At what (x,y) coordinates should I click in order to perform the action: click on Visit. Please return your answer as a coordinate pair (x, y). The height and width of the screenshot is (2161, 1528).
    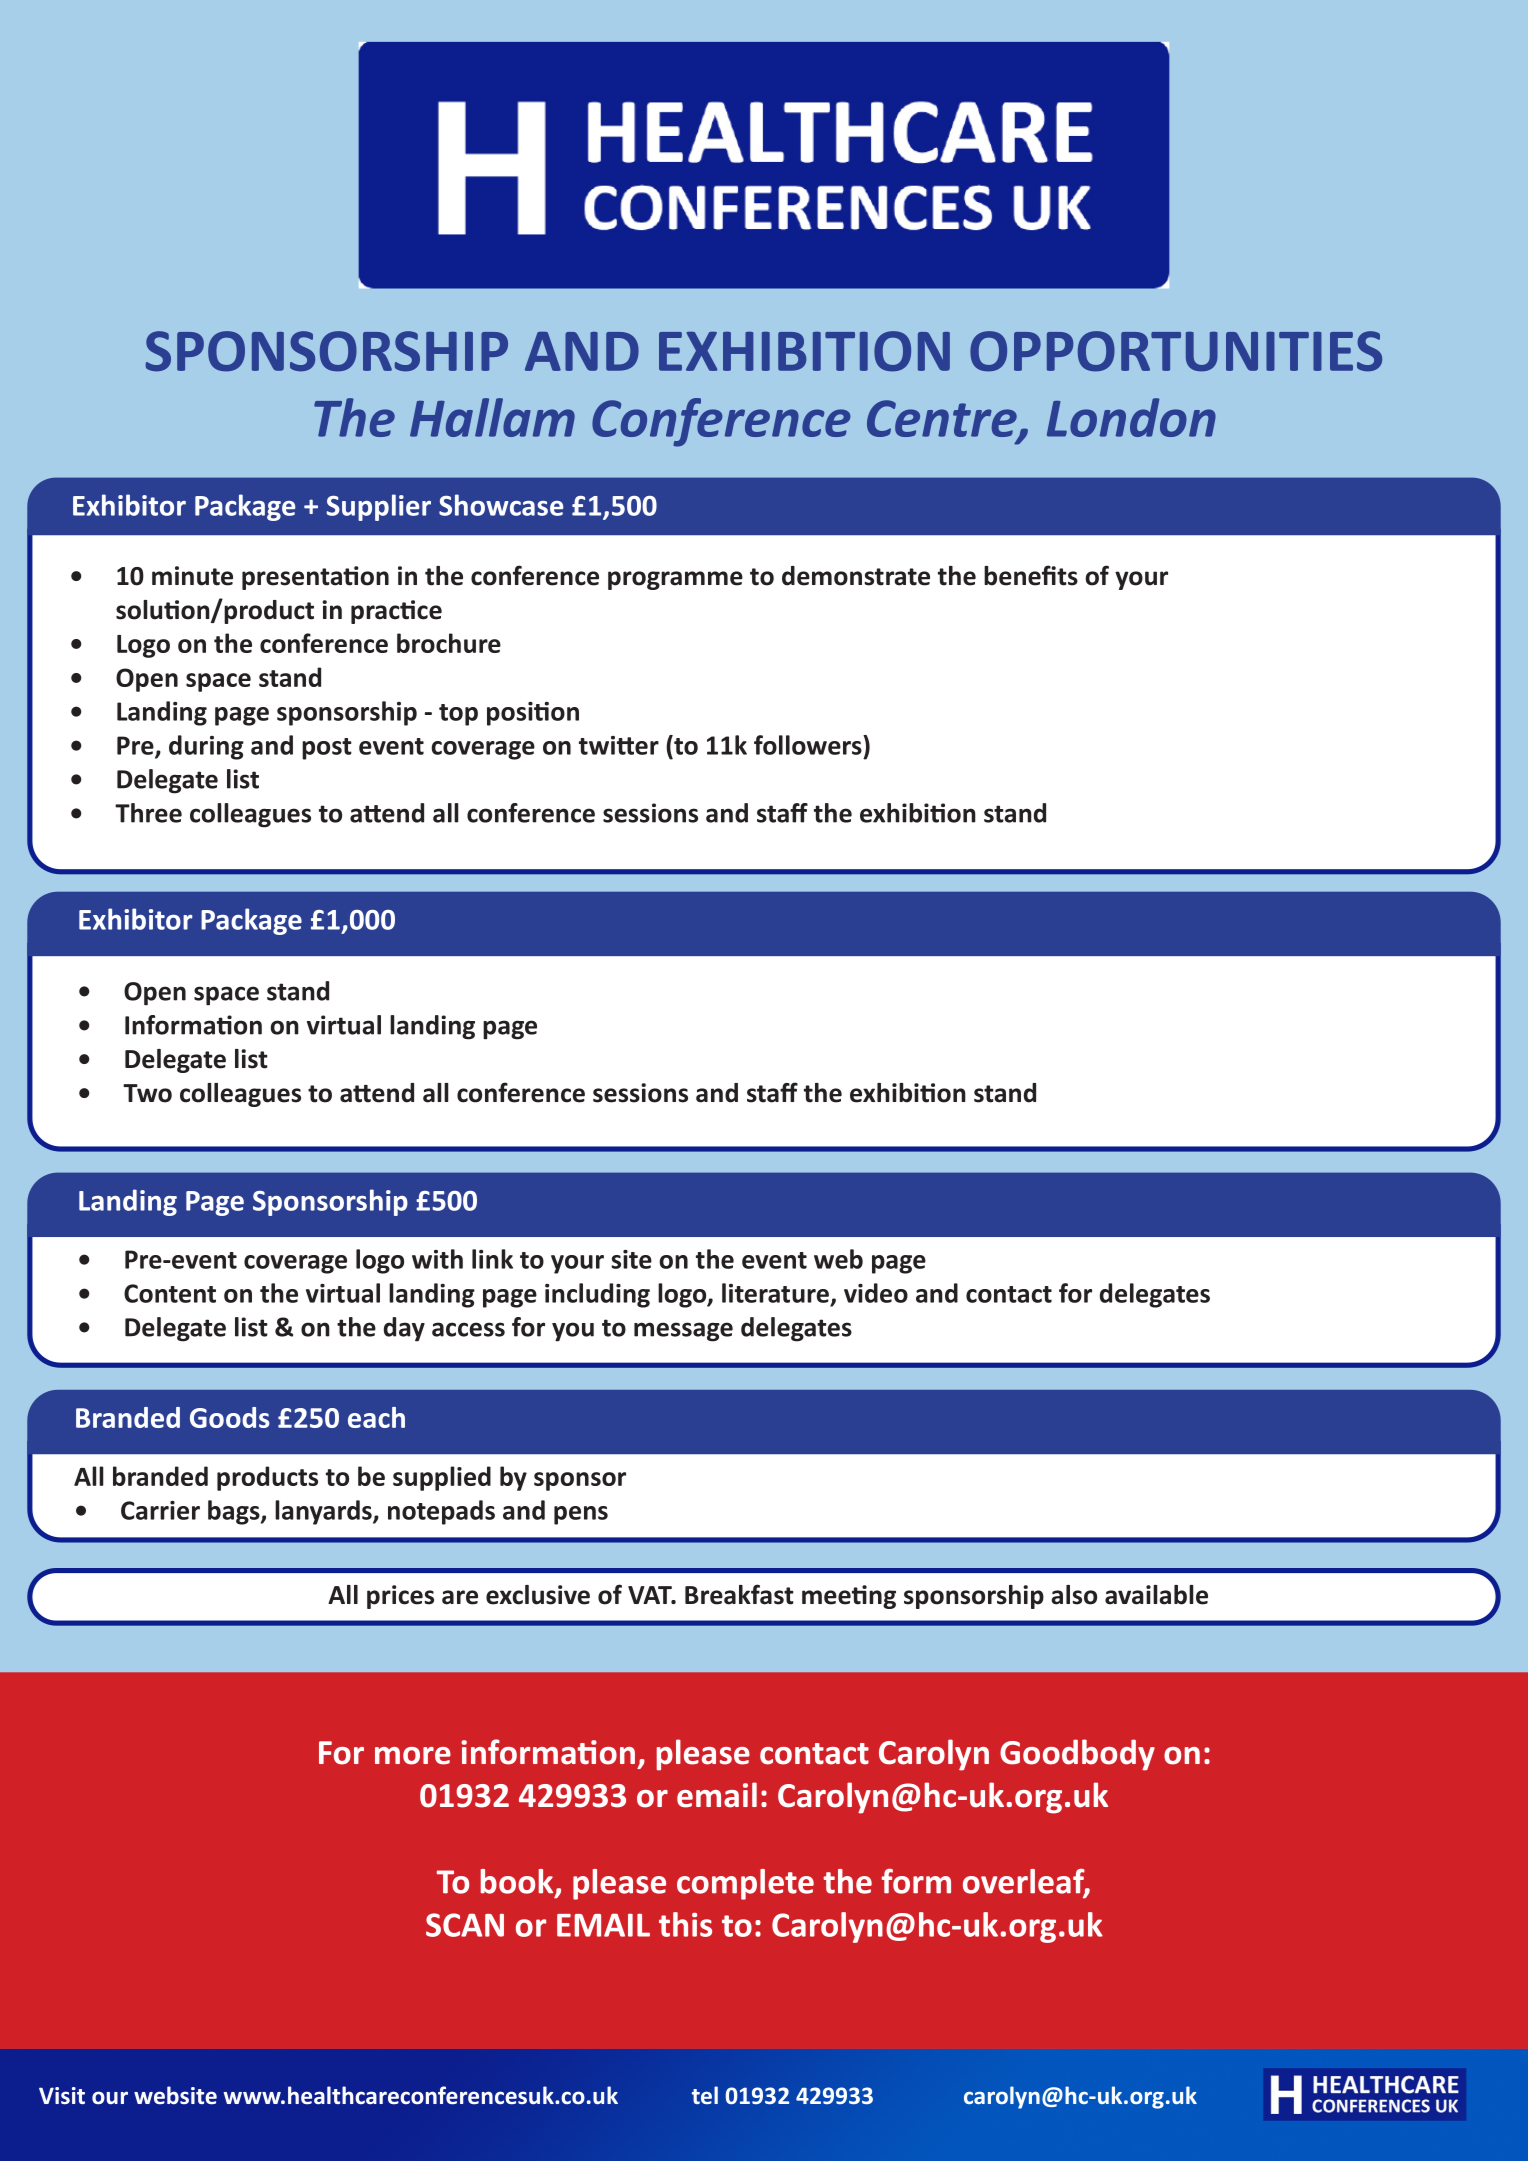
    Looking at the image, I should click on (62, 2096).
